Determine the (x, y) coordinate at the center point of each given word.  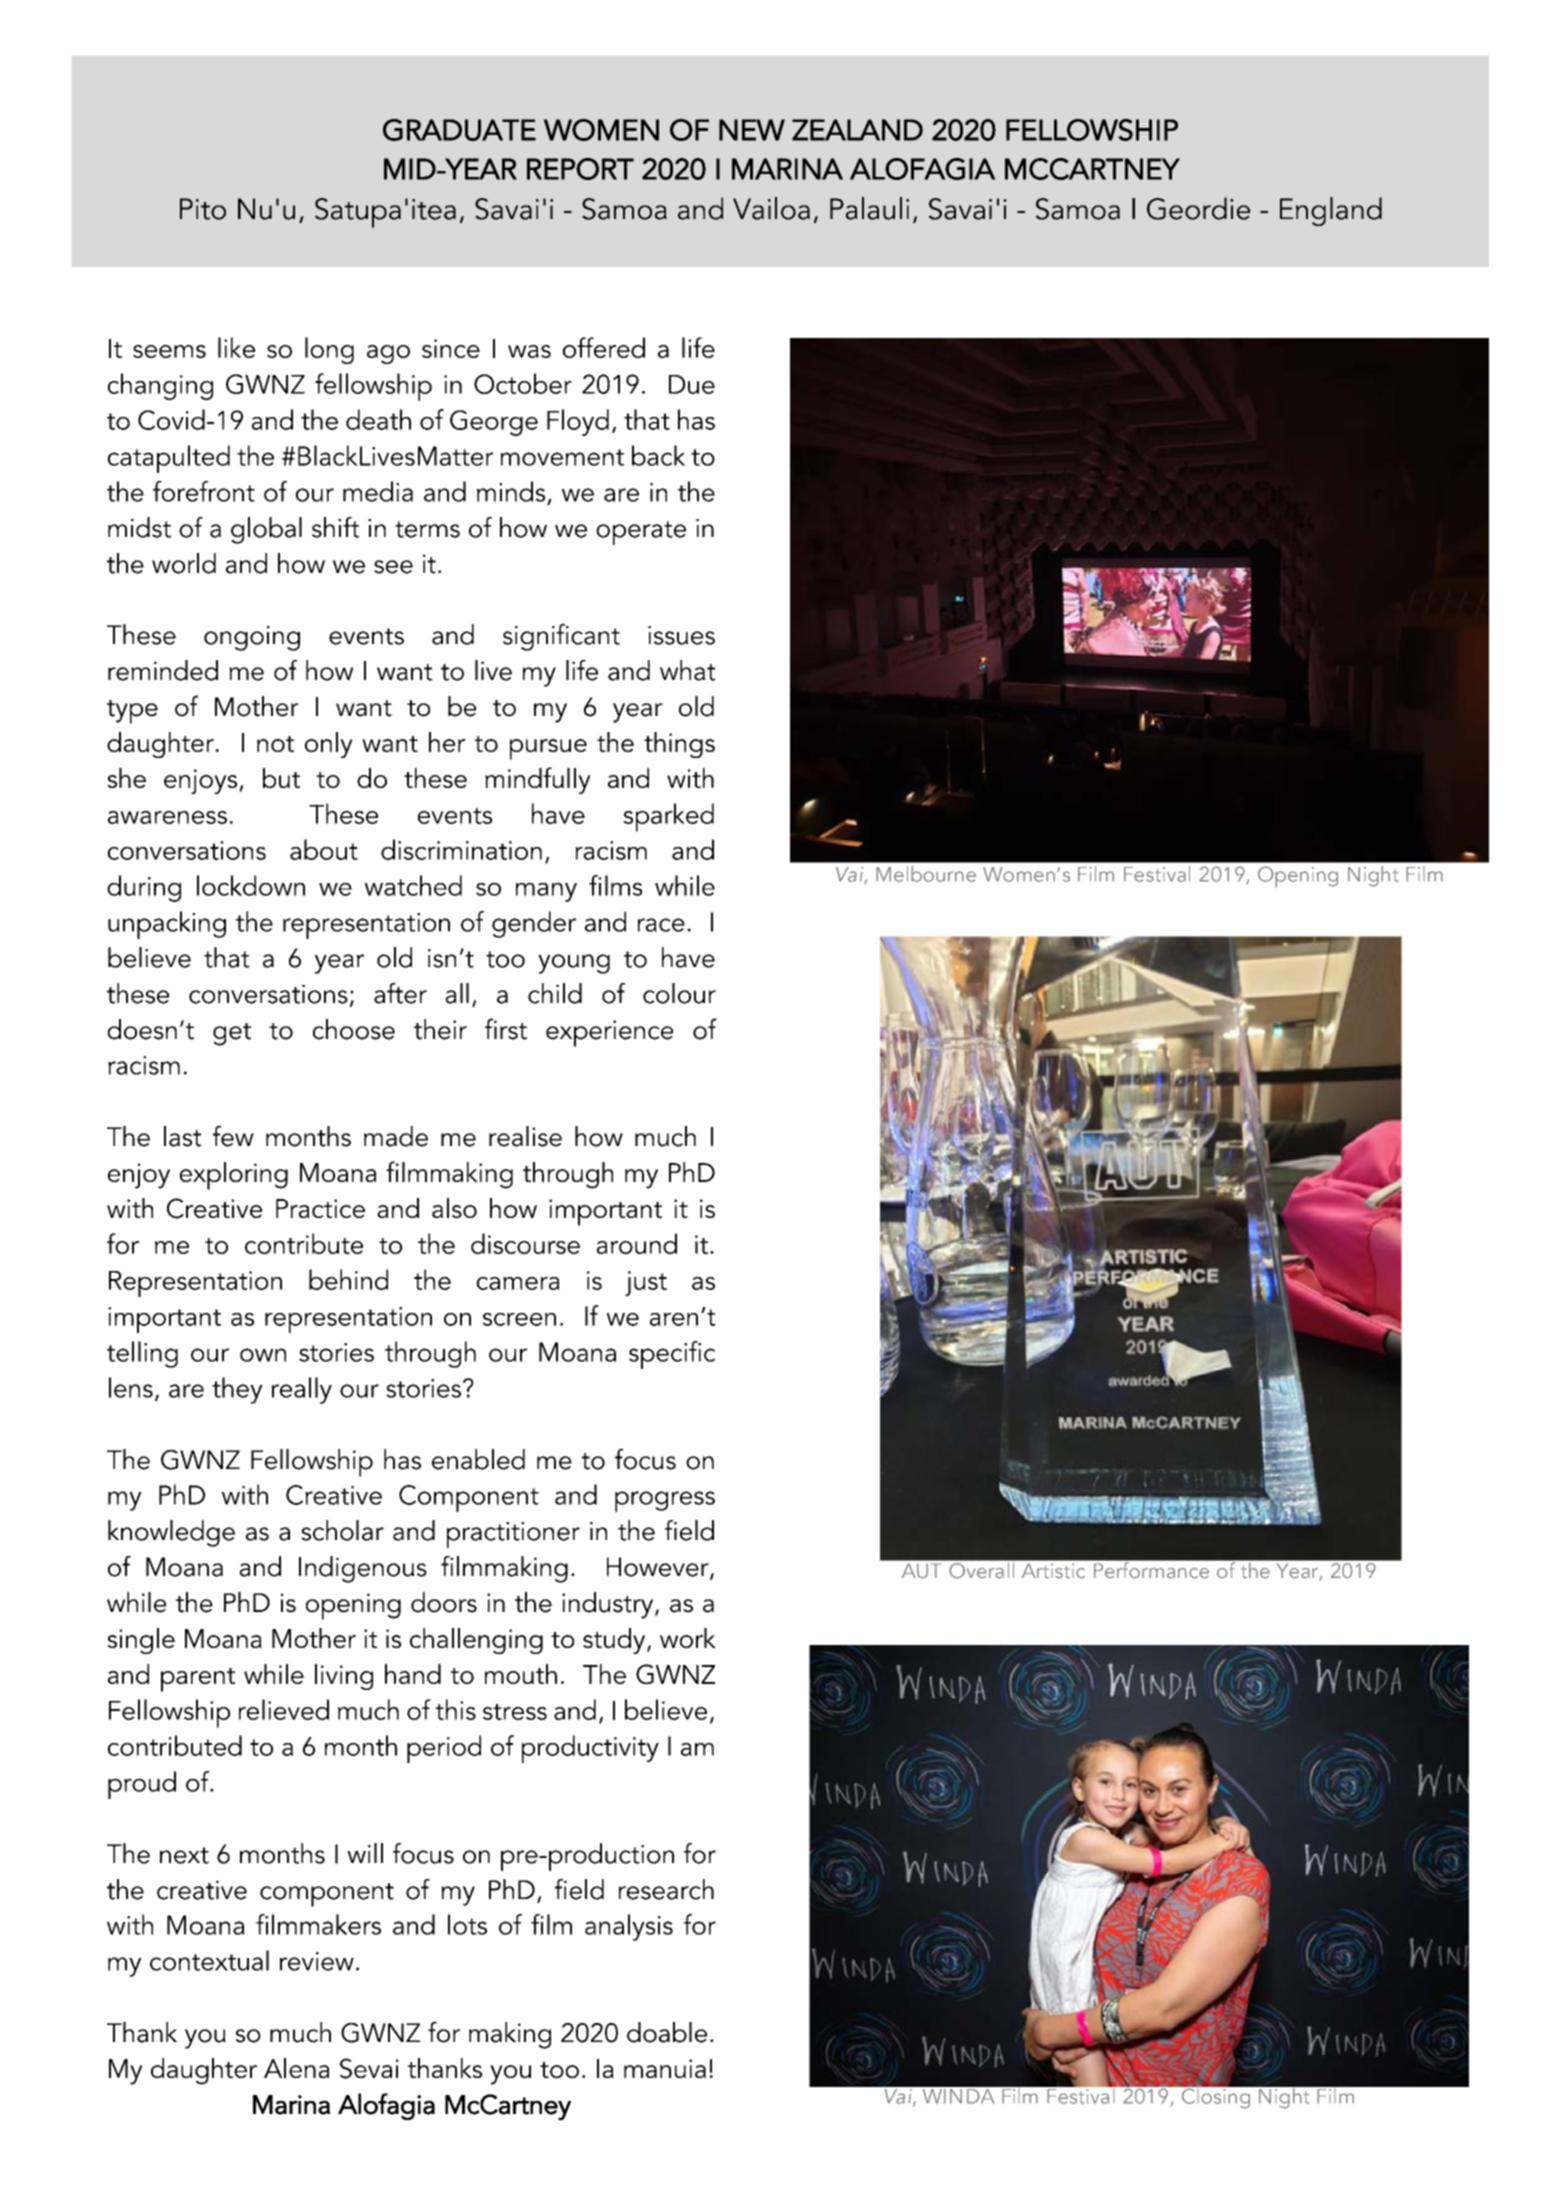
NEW (752, 130)
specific (672, 1355)
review (317, 1961)
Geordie (1198, 208)
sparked (668, 817)
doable (667, 2032)
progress (665, 1501)
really (302, 1390)
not (275, 744)
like (236, 347)
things (679, 745)
